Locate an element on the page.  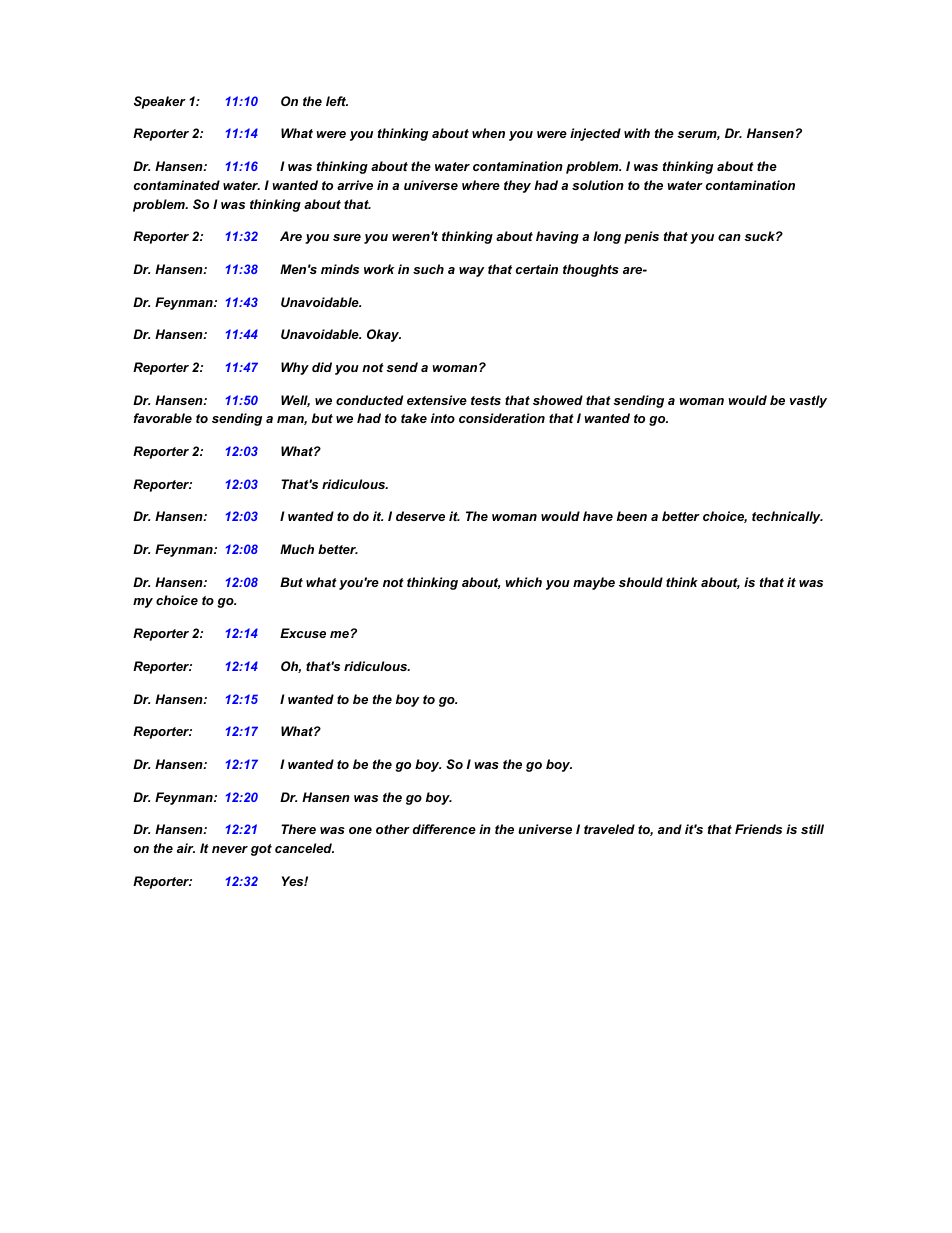
Speaker is located at coordinates (160, 102).
